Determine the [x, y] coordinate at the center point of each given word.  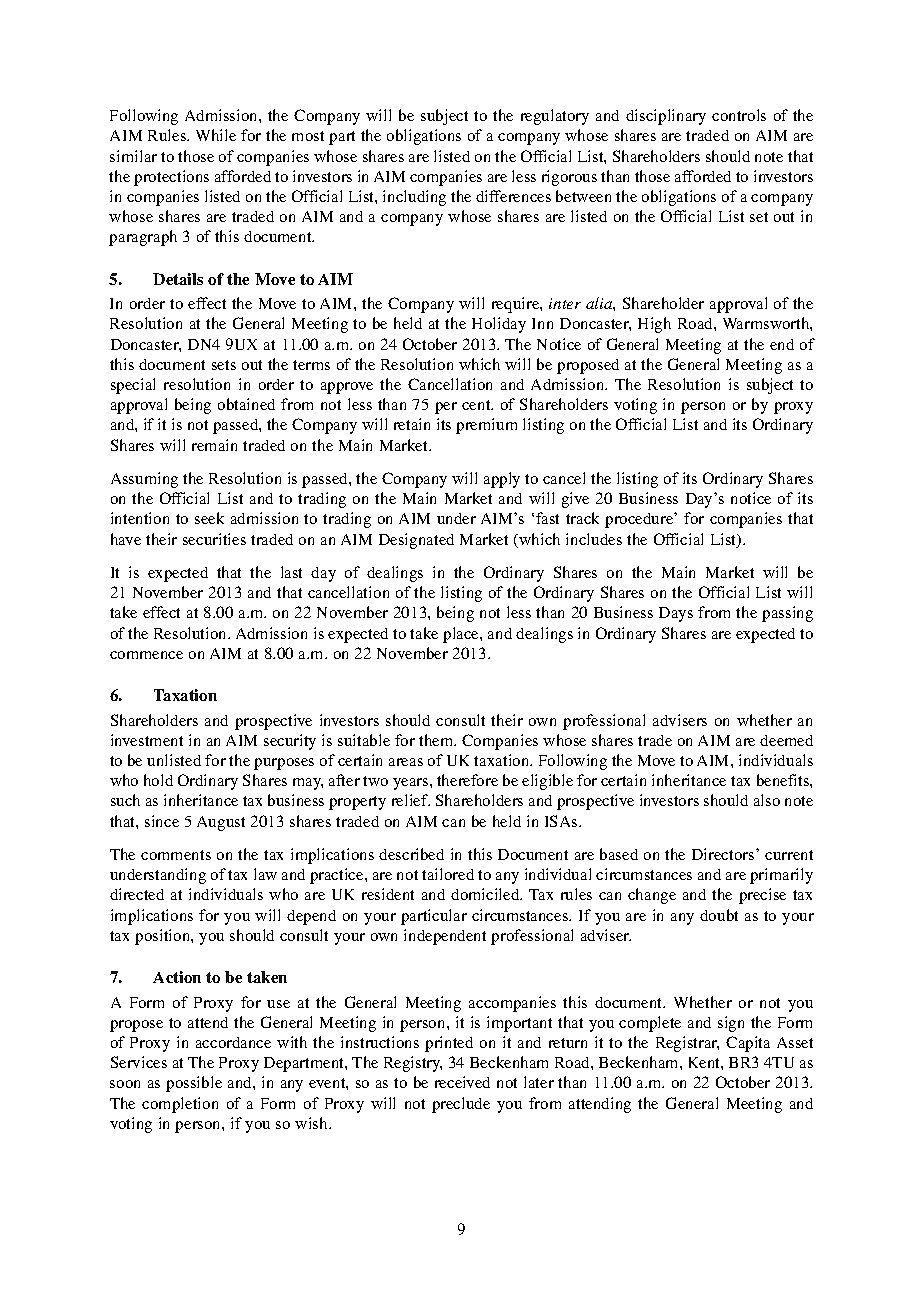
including [414, 198]
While [216, 135]
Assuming [144, 480]
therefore [467, 780]
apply [502, 480]
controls [739, 115]
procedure [640, 520]
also [767, 800]
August [221, 823]
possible [194, 1084]
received [462, 1082]
